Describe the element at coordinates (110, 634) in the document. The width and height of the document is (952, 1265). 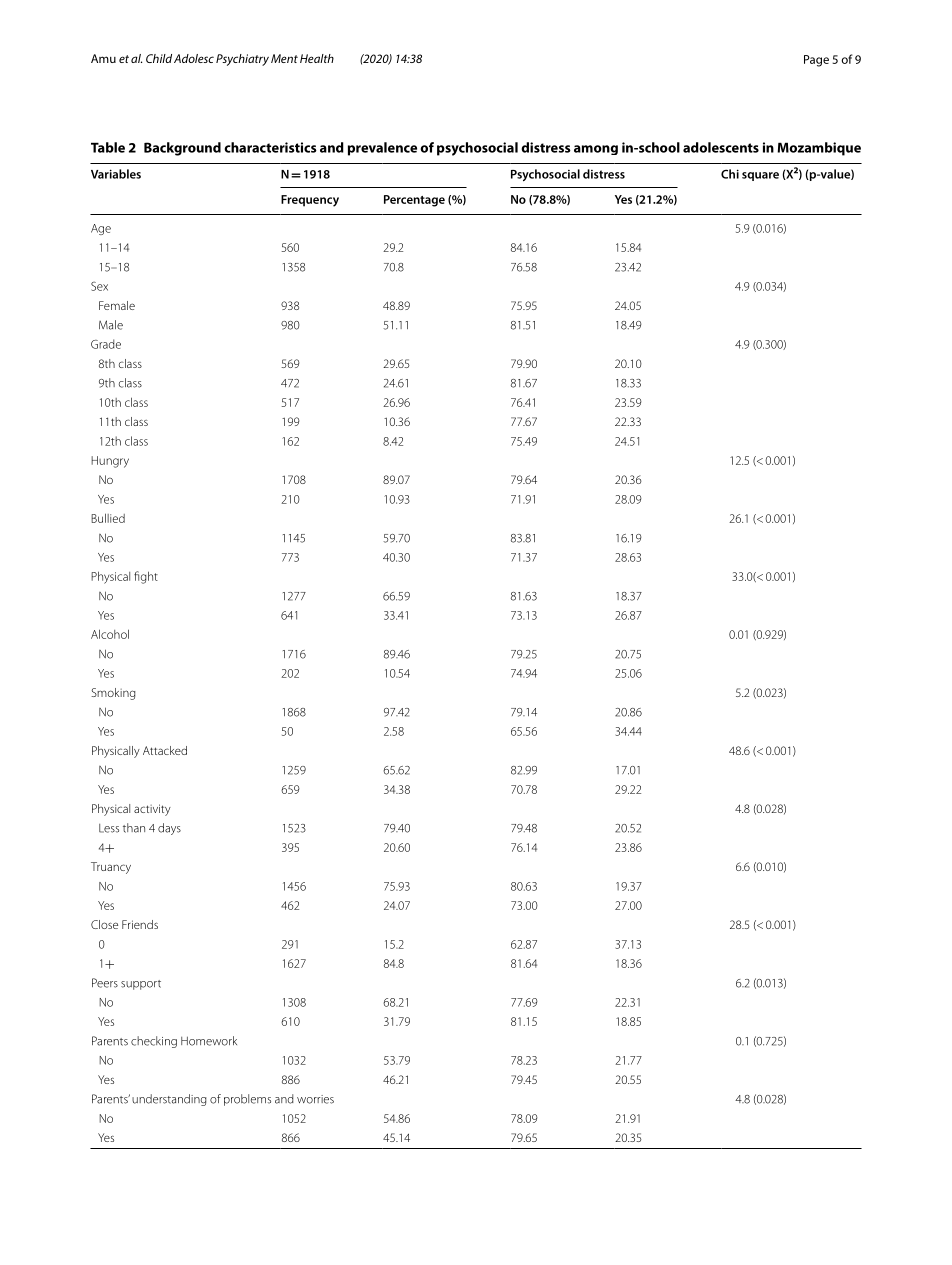
I see `Alcohol` at that location.
